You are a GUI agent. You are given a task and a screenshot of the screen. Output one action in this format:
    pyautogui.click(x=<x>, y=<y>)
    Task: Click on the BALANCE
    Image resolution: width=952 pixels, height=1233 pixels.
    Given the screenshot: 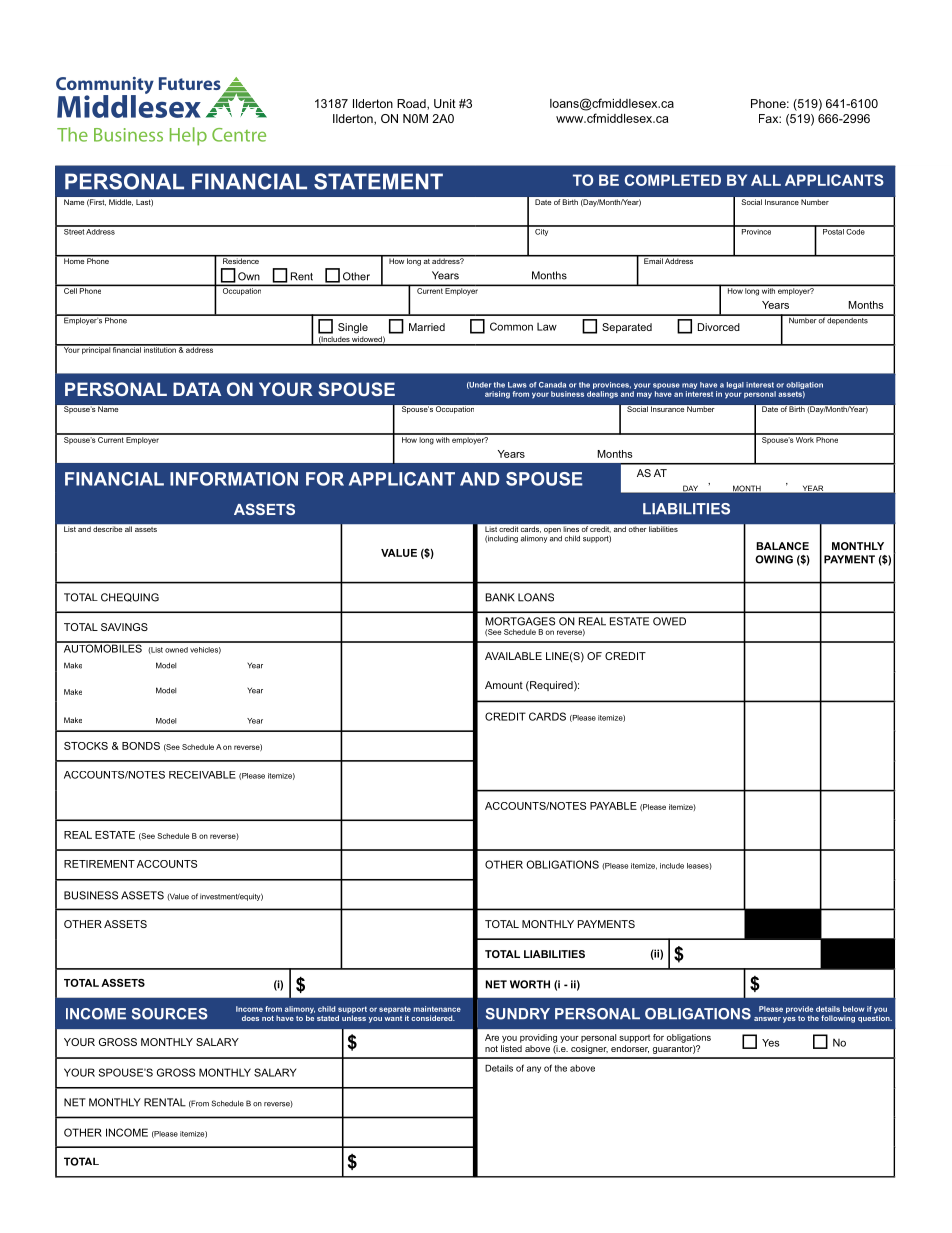 What is the action you would take?
    pyautogui.click(x=782, y=546)
